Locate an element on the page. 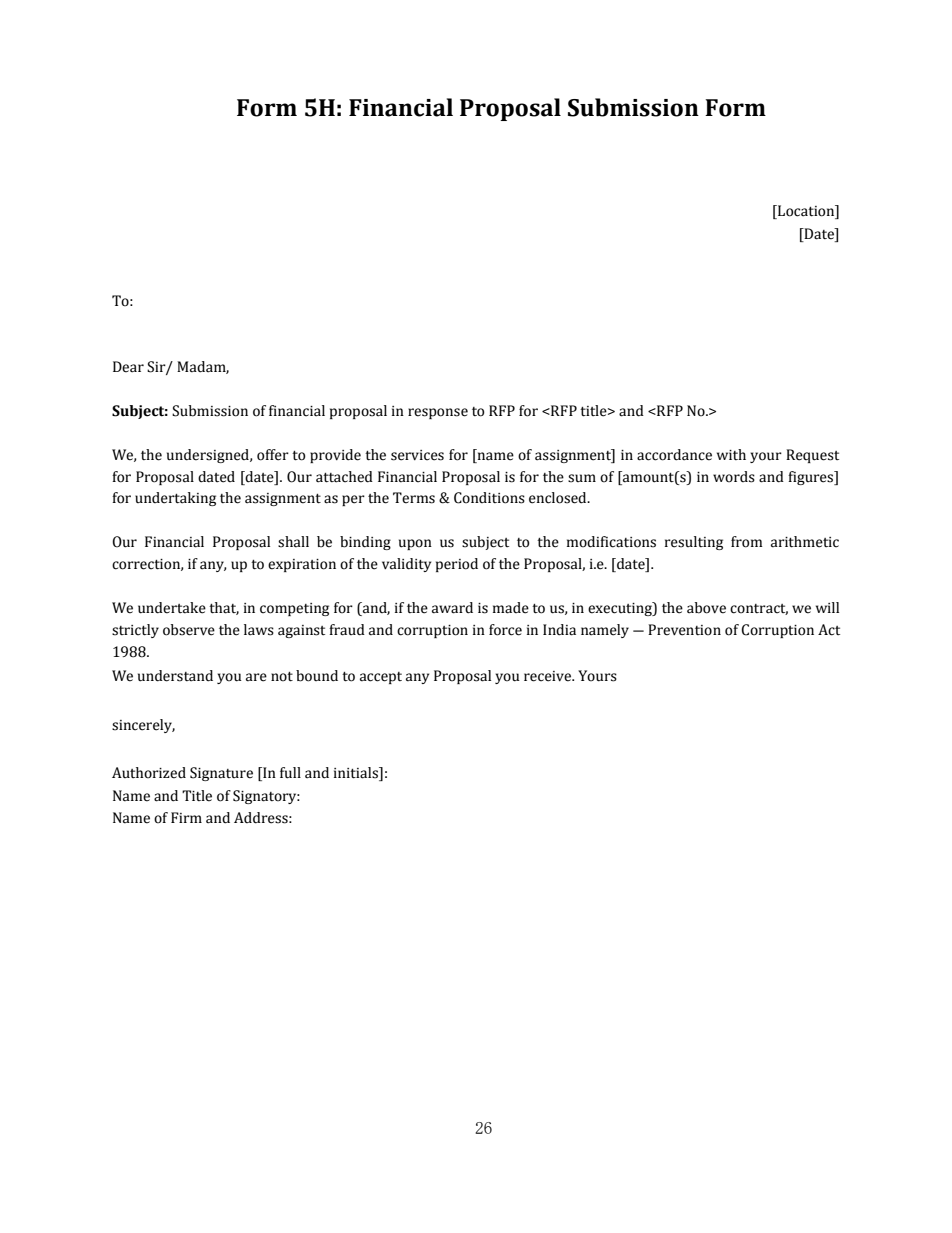 Image resolution: width=952 pixels, height=1233 pixels. with is located at coordinates (731, 454).
